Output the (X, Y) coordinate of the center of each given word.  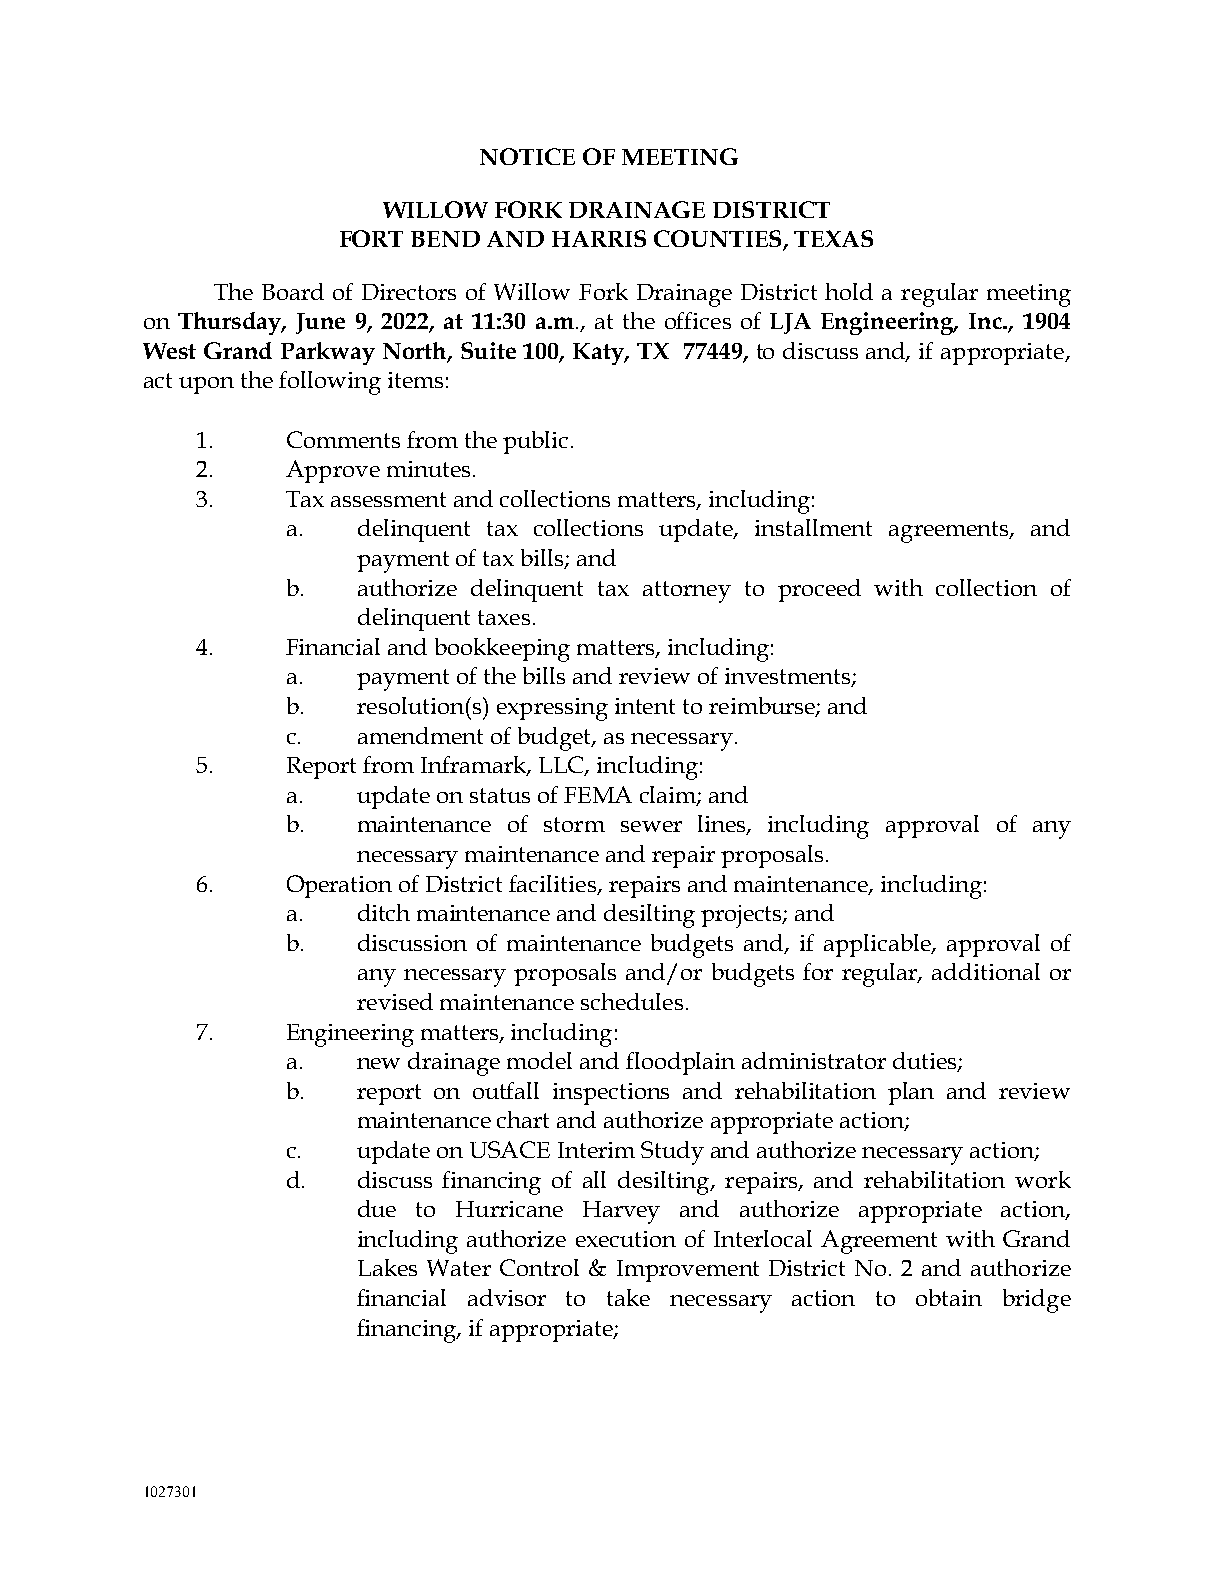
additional (986, 971)
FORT (371, 238)
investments (789, 677)
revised (395, 1001)
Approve (333, 471)
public (535, 442)
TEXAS (833, 238)
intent (645, 706)
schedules (632, 1001)
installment (813, 527)
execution (626, 1239)
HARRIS (599, 238)
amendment (420, 735)
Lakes (387, 1267)
